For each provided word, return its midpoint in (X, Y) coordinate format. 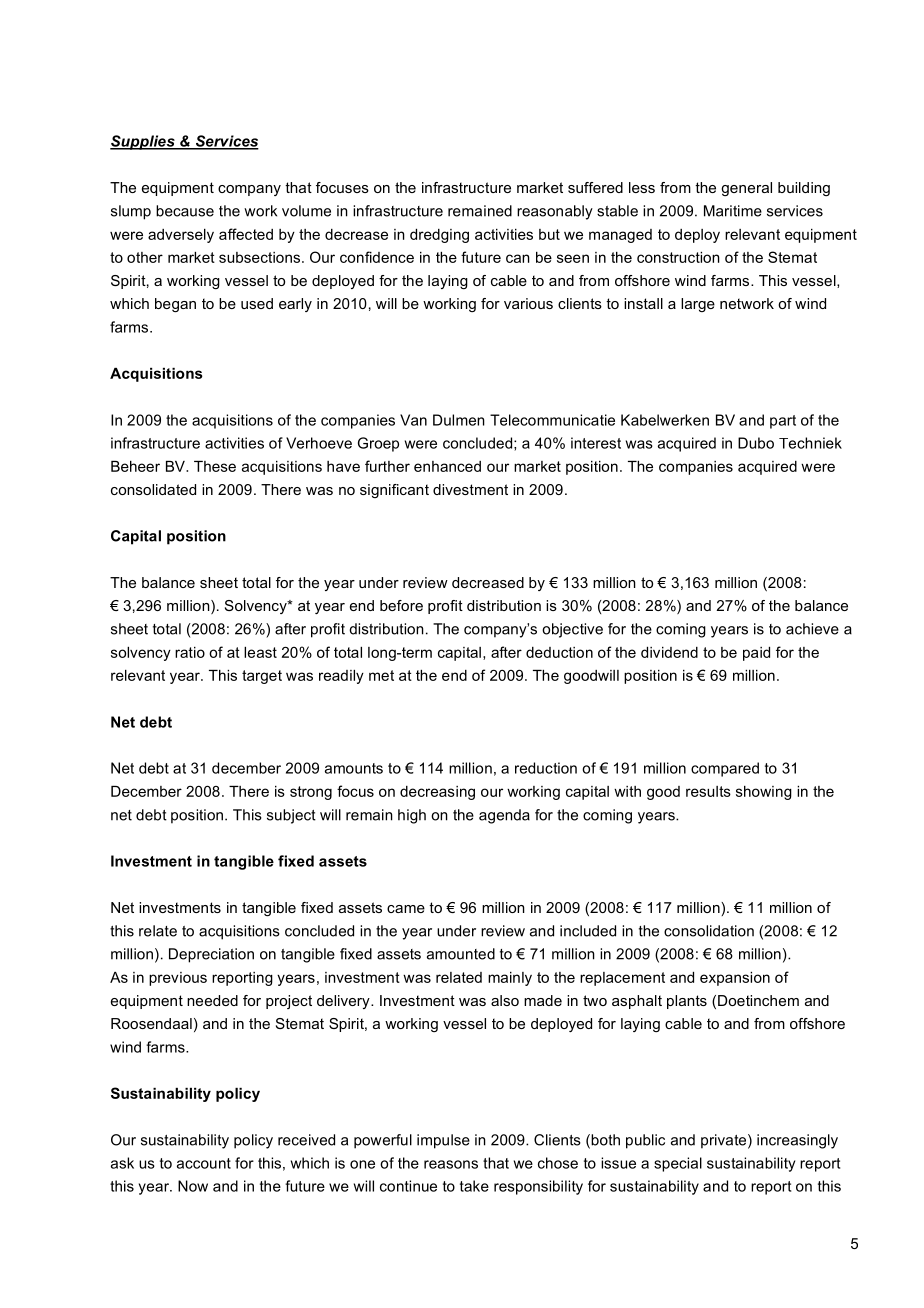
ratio (190, 652)
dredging (439, 236)
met (381, 675)
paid (756, 654)
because (185, 211)
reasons (451, 1164)
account (204, 1163)
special (678, 1164)
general (746, 189)
